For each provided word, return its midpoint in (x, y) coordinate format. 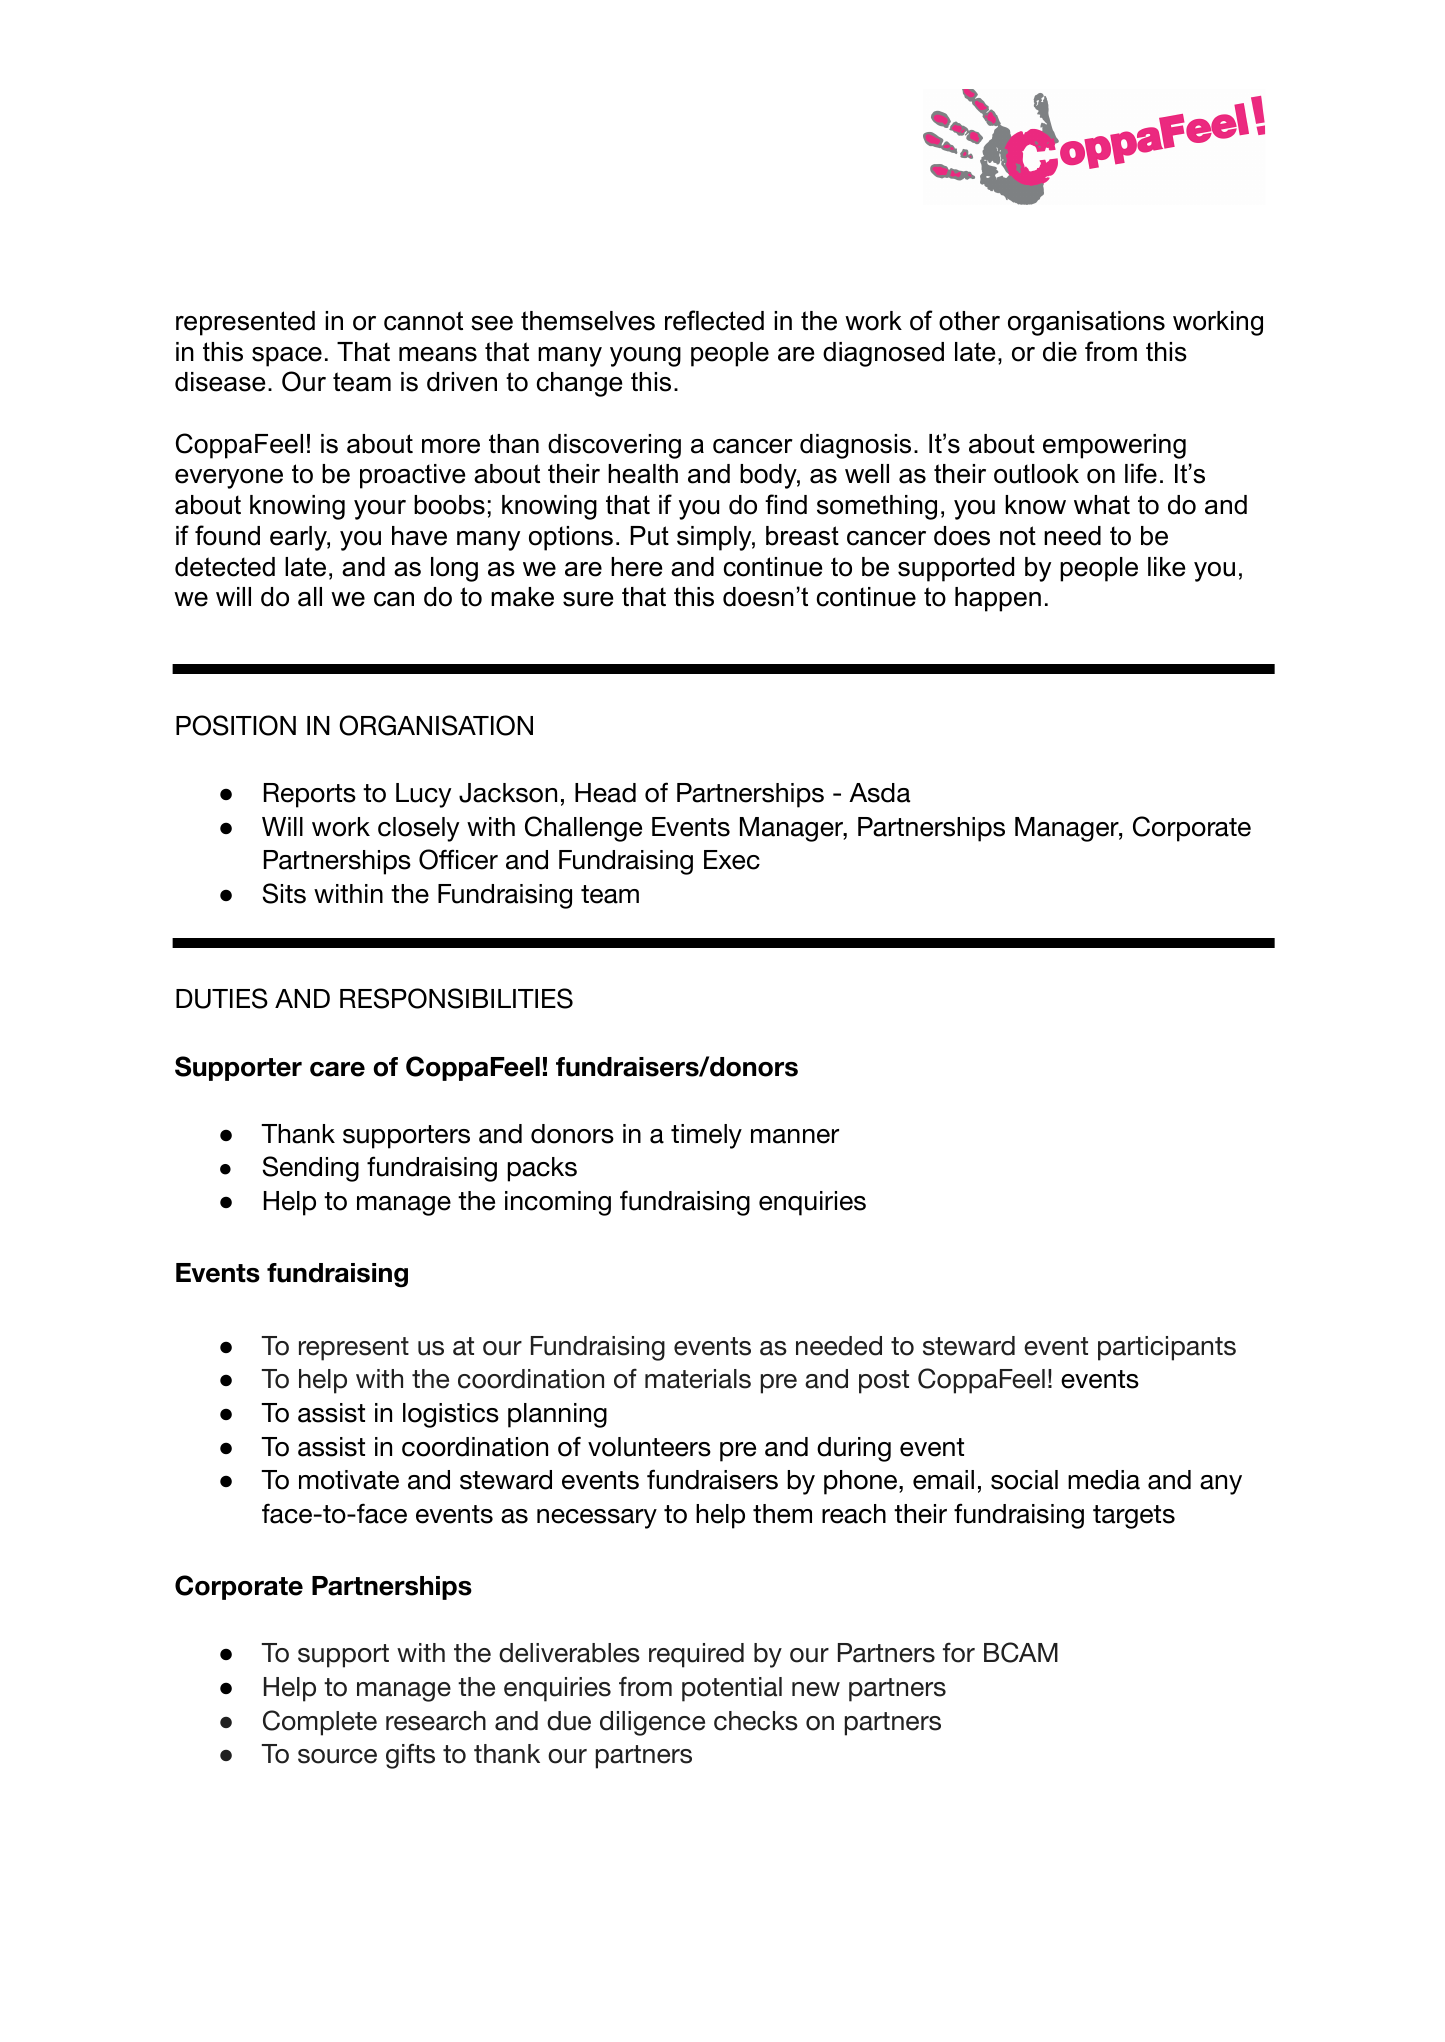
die (1060, 352)
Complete (320, 1723)
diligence (652, 1723)
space (287, 357)
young (645, 357)
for (959, 1653)
